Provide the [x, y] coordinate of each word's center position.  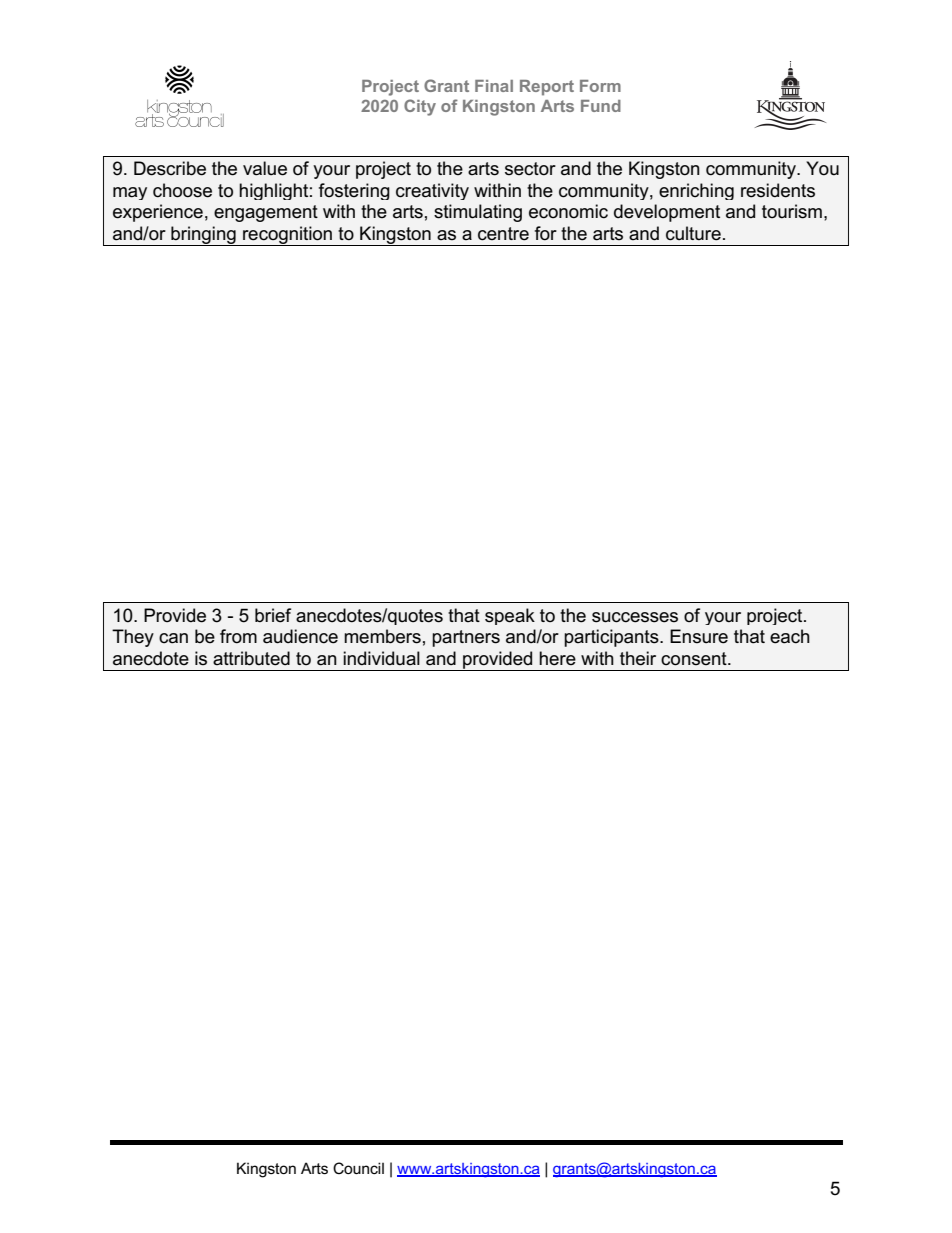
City [420, 107]
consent [695, 659]
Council [358, 1168]
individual [381, 658]
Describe [170, 168]
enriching [696, 191]
